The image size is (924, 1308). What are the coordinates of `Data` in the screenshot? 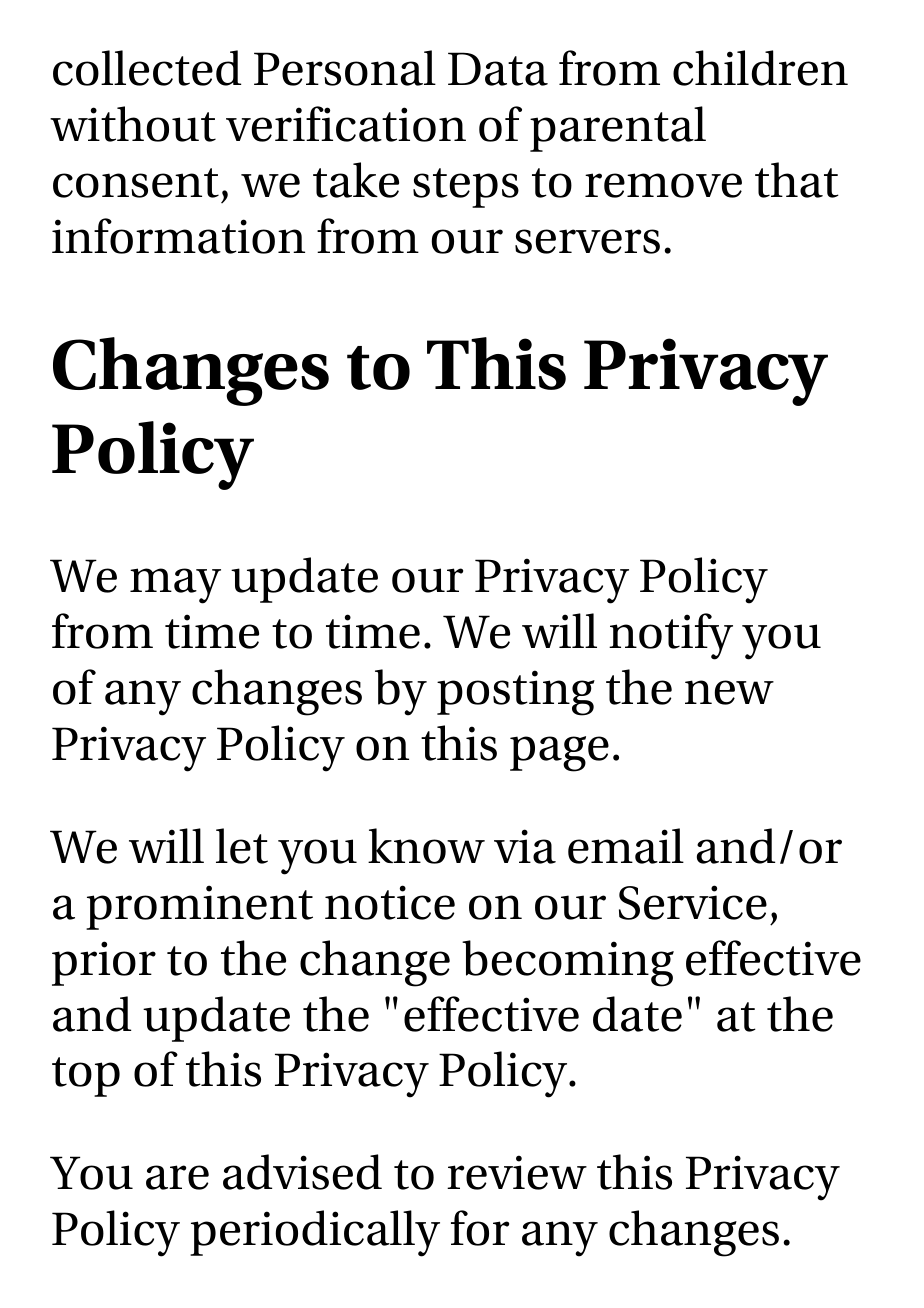 It's located at (498, 69).
